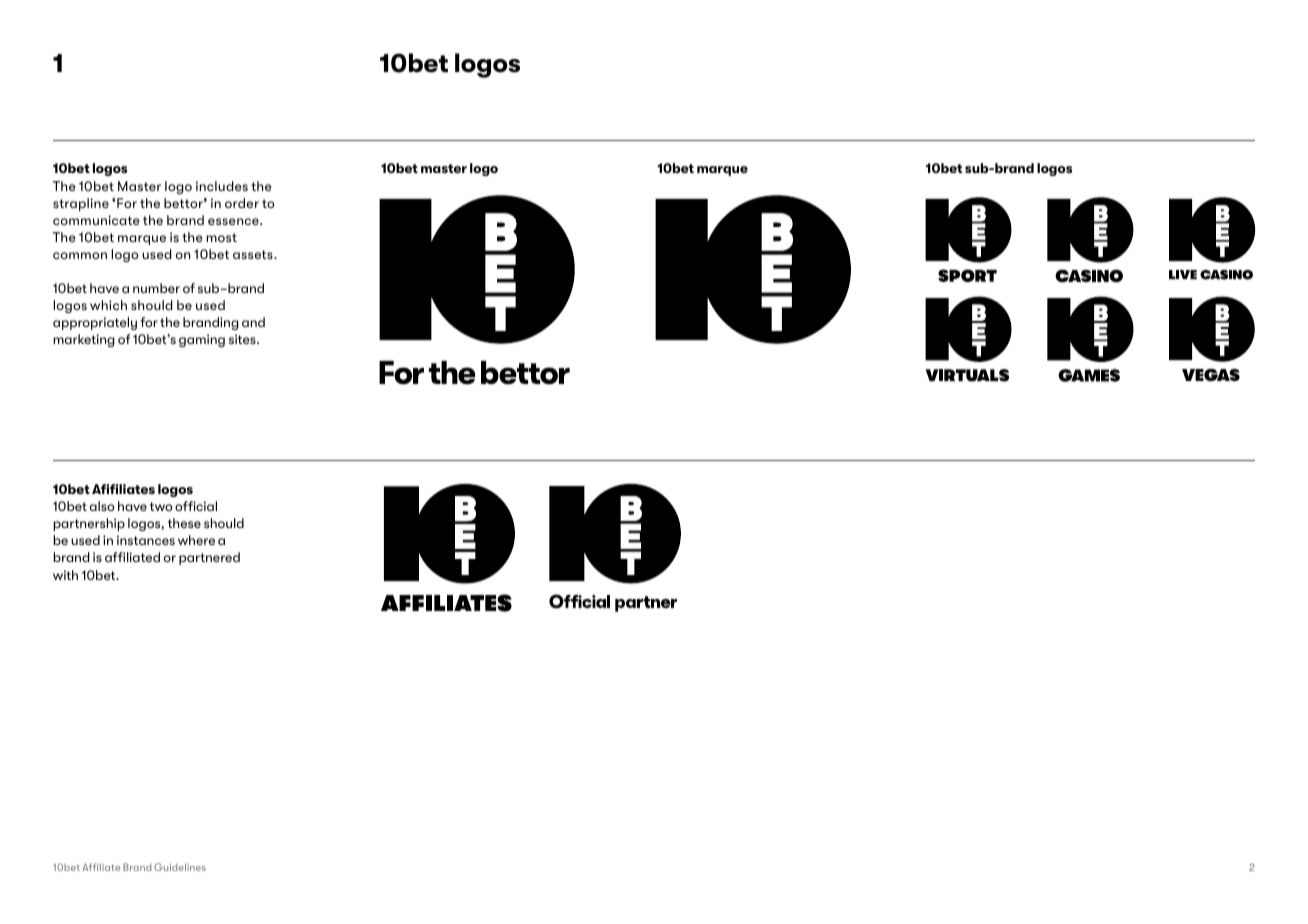  Describe the element at coordinates (209, 558) in the image. I see `partnered` at that location.
